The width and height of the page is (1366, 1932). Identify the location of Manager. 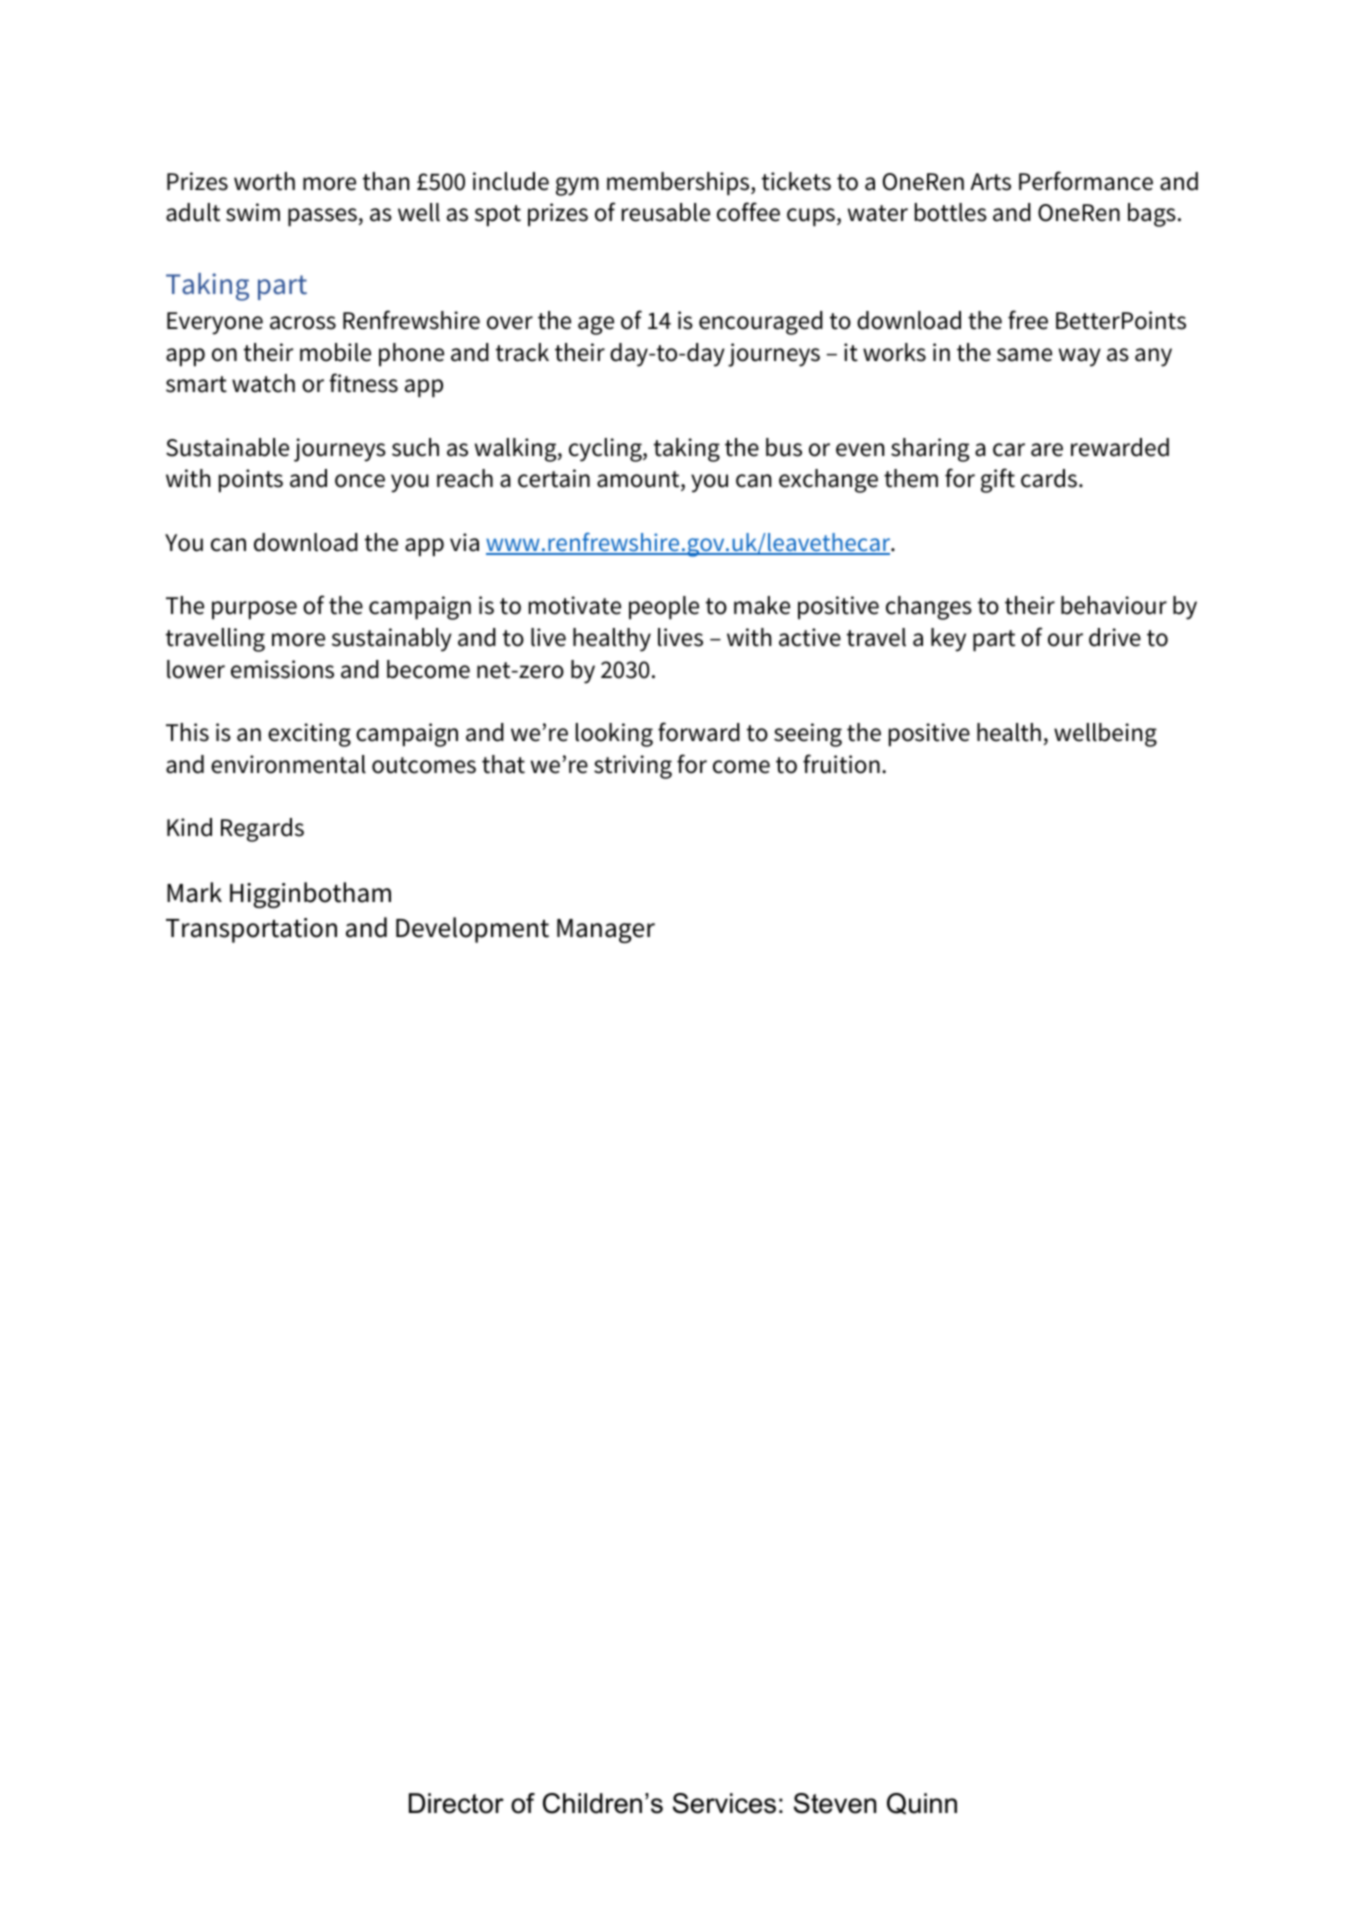
(606, 931).
